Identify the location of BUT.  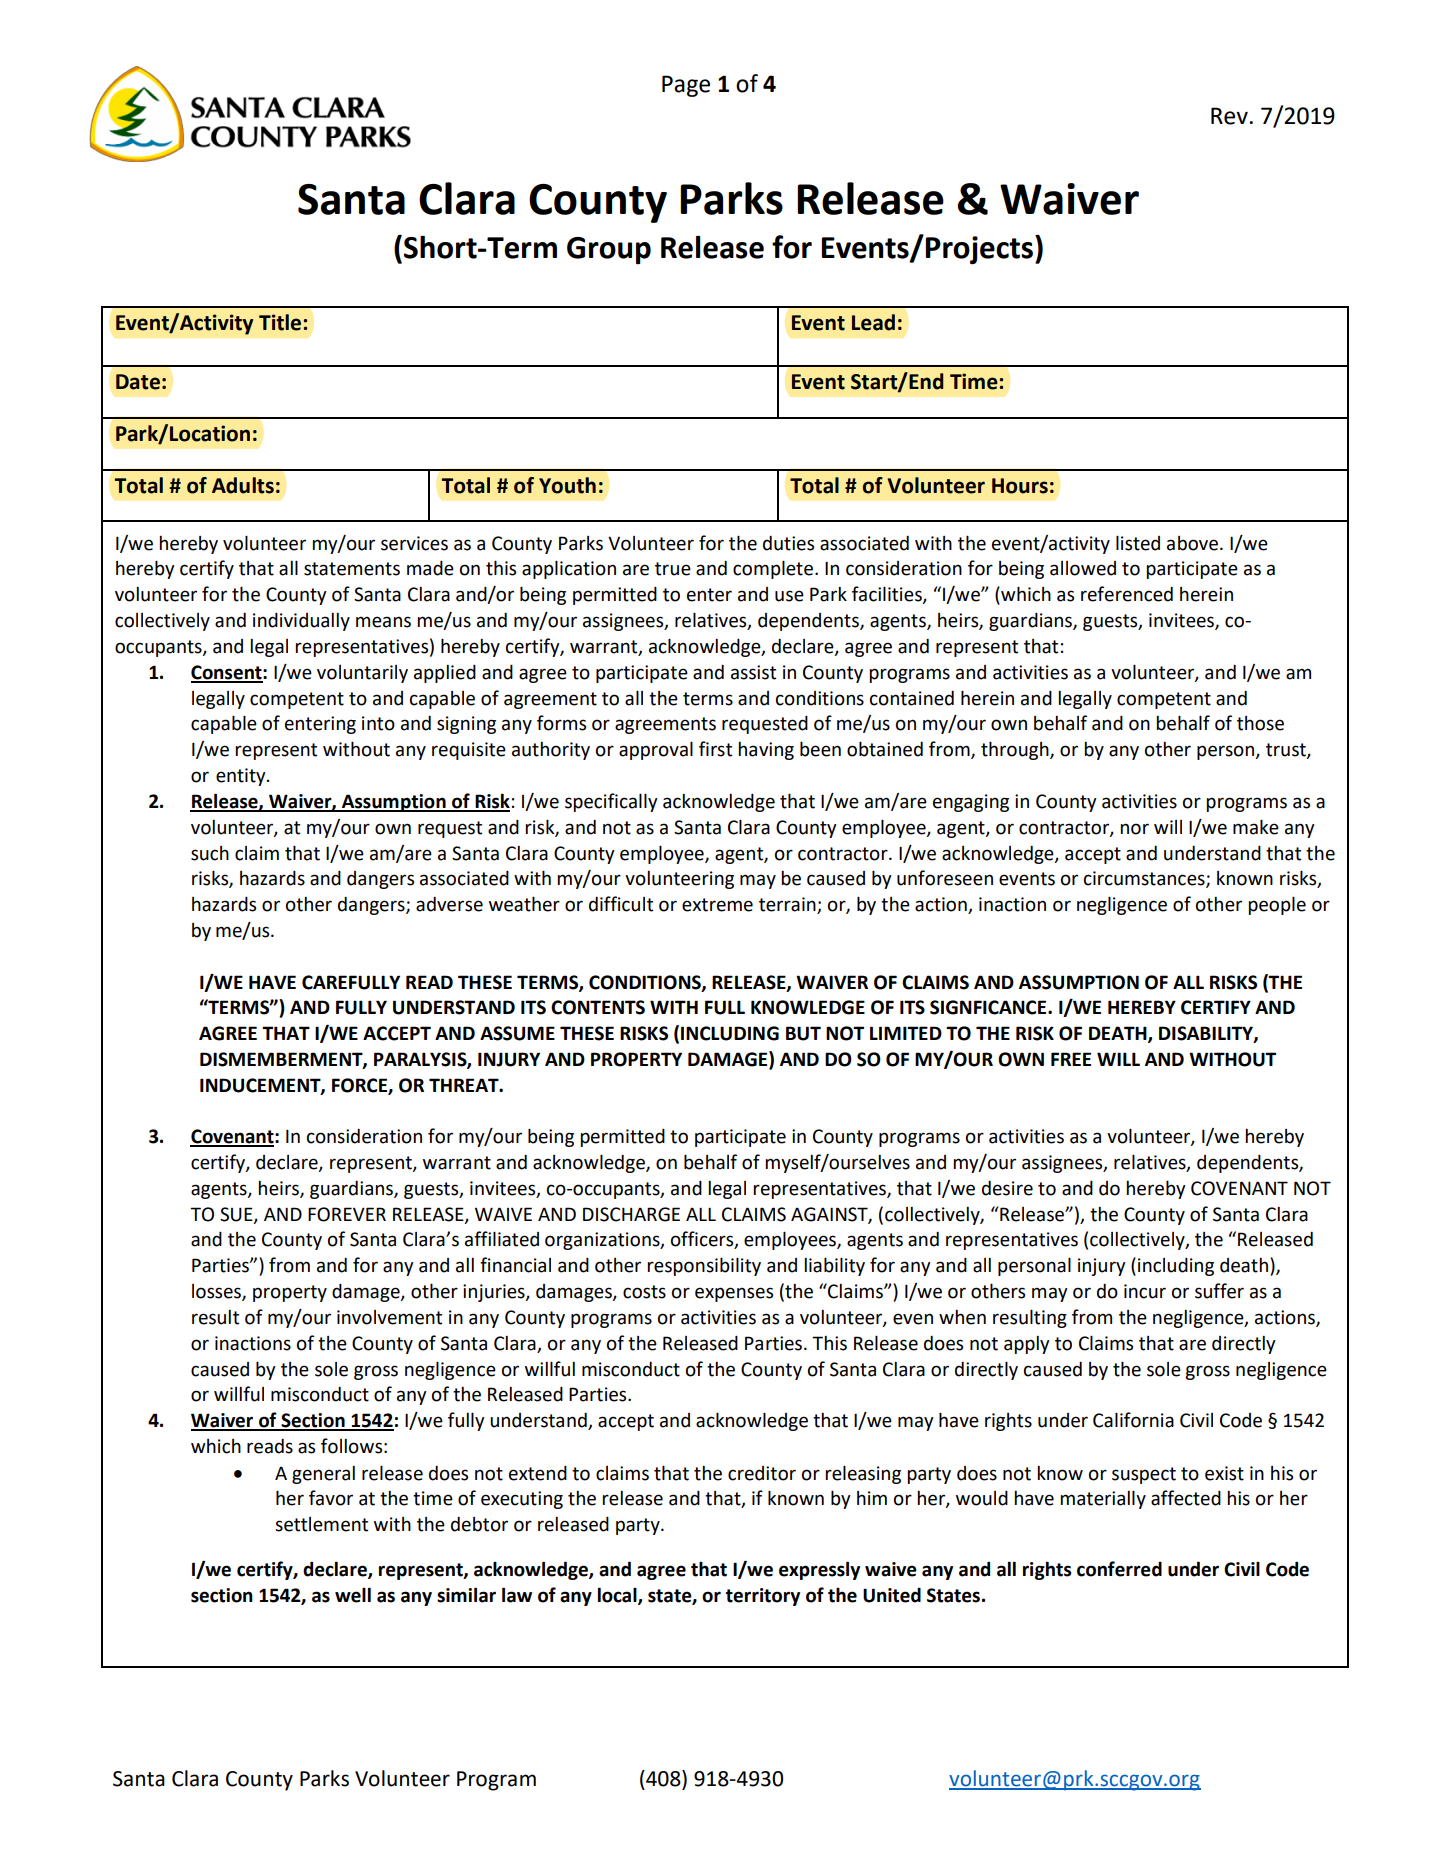
(803, 1033).
